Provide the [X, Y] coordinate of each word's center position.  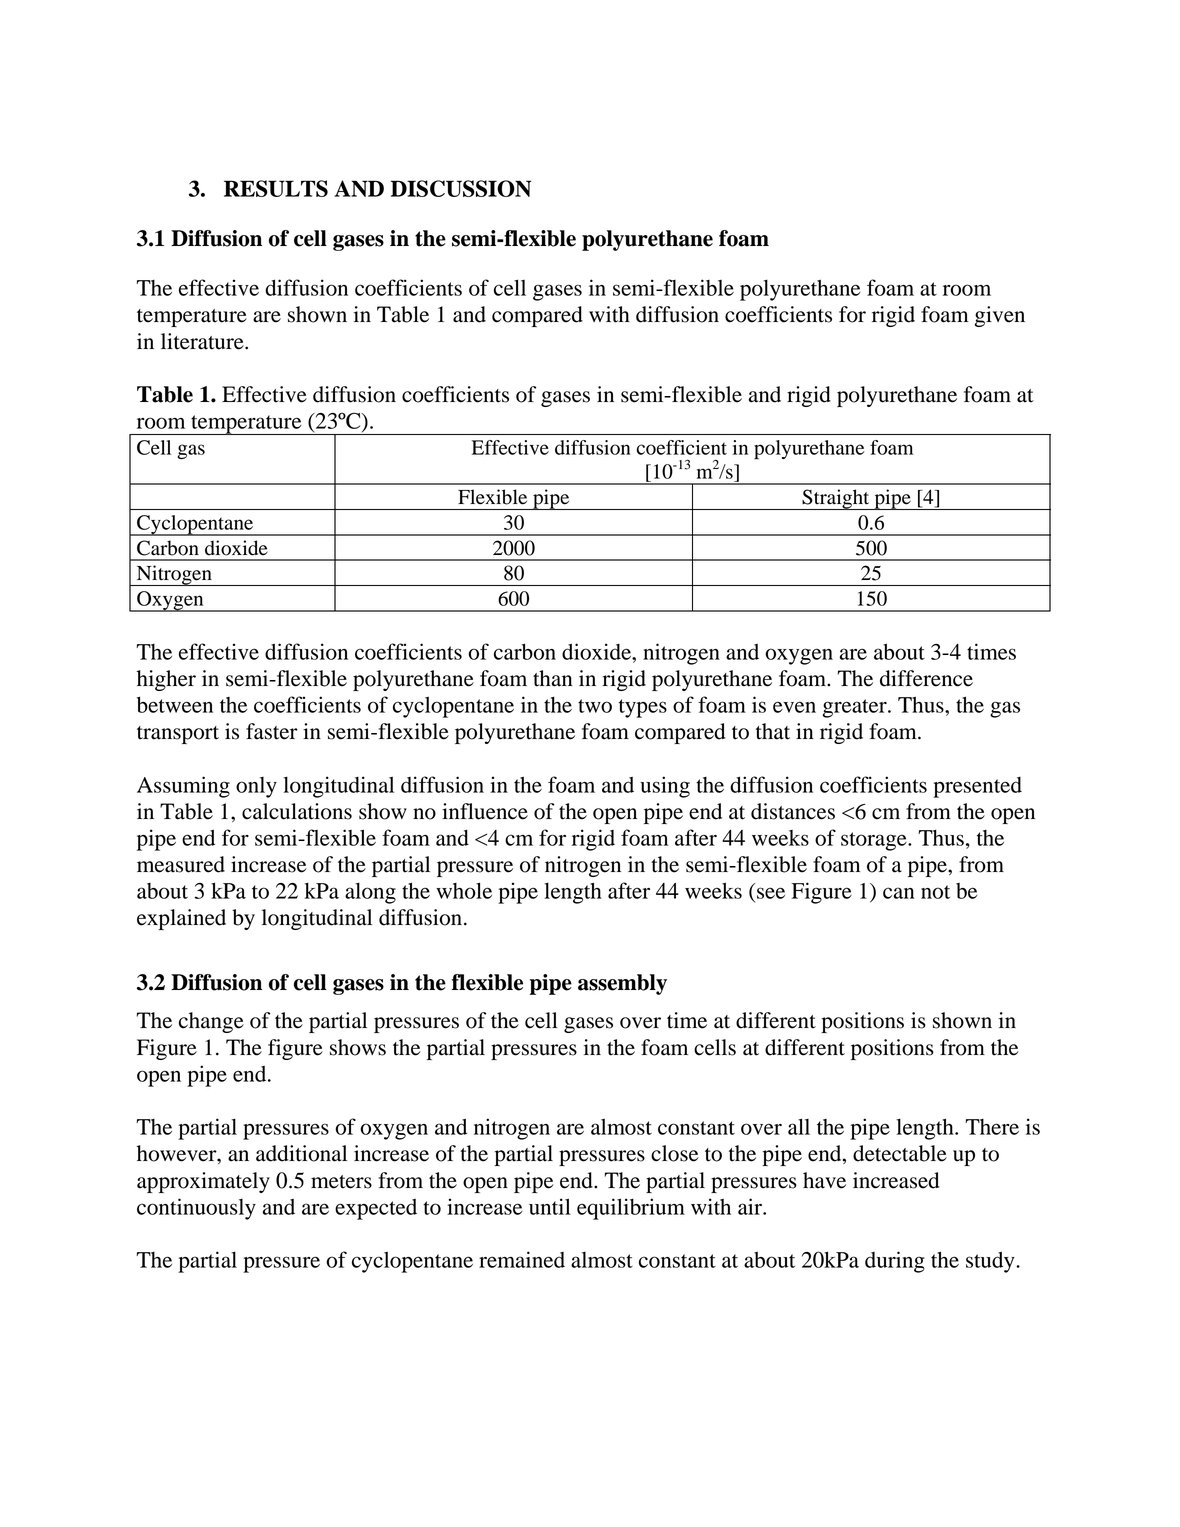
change [211, 1022]
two [595, 706]
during [895, 1262]
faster [272, 731]
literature [203, 341]
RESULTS [276, 188]
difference [926, 678]
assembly [622, 984]
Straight [836, 499]
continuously [196, 1209]
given [1000, 316]
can [899, 893]
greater [856, 708]
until [550, 1206]
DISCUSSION [461, 188]
